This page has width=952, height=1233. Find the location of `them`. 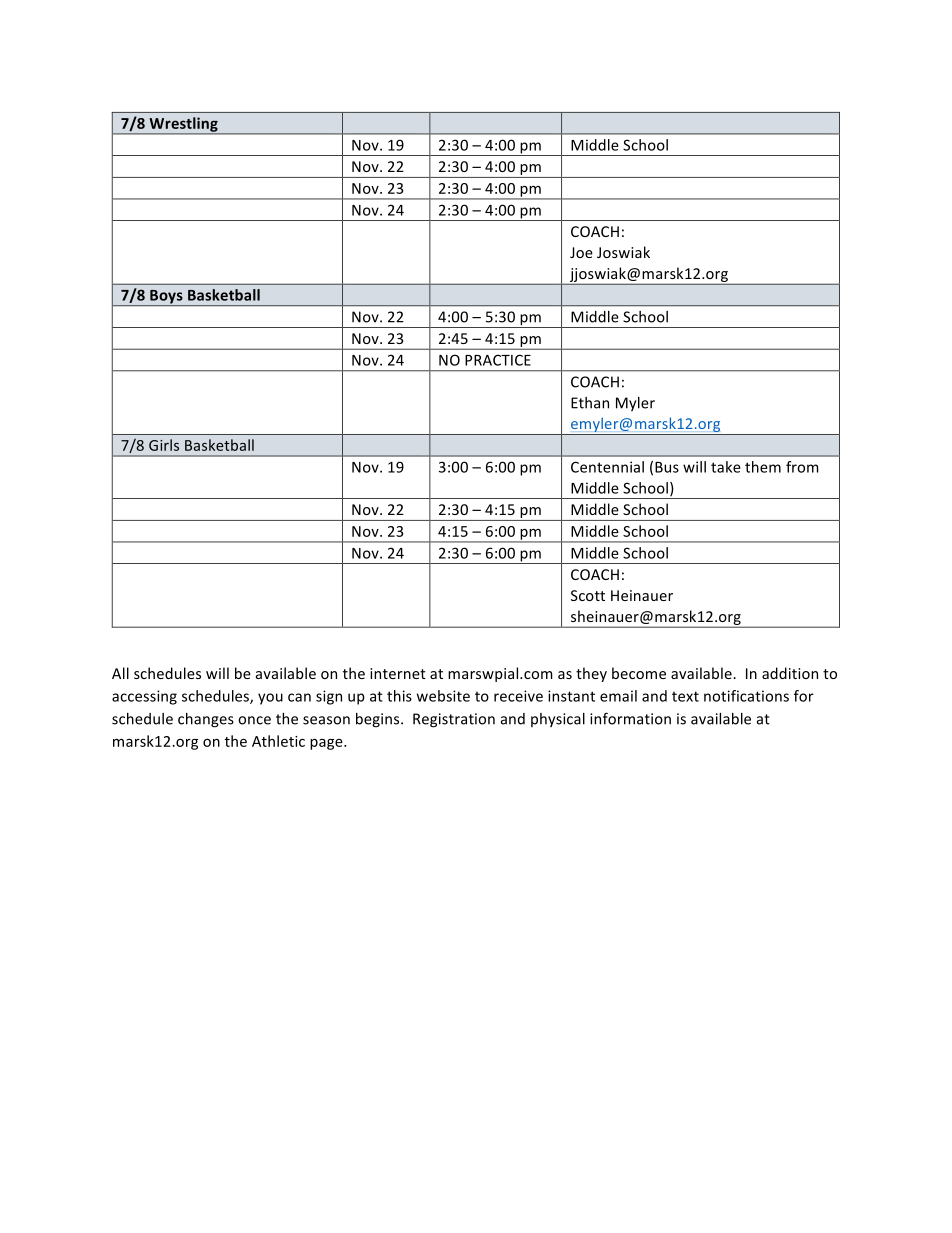

them is located at coordinates (763, 467).
